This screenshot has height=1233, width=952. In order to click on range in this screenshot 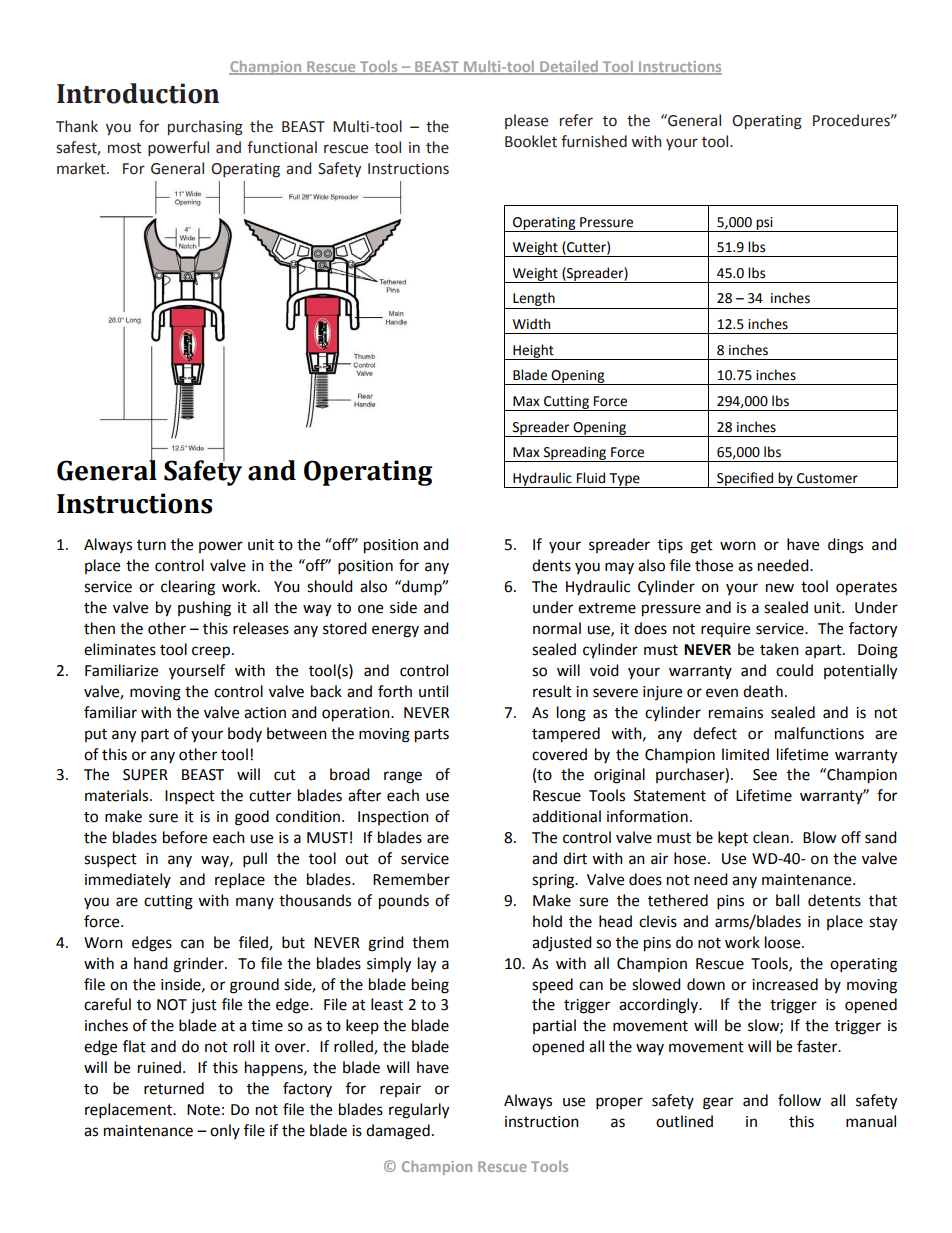, I will do `click(403, 777)`.
